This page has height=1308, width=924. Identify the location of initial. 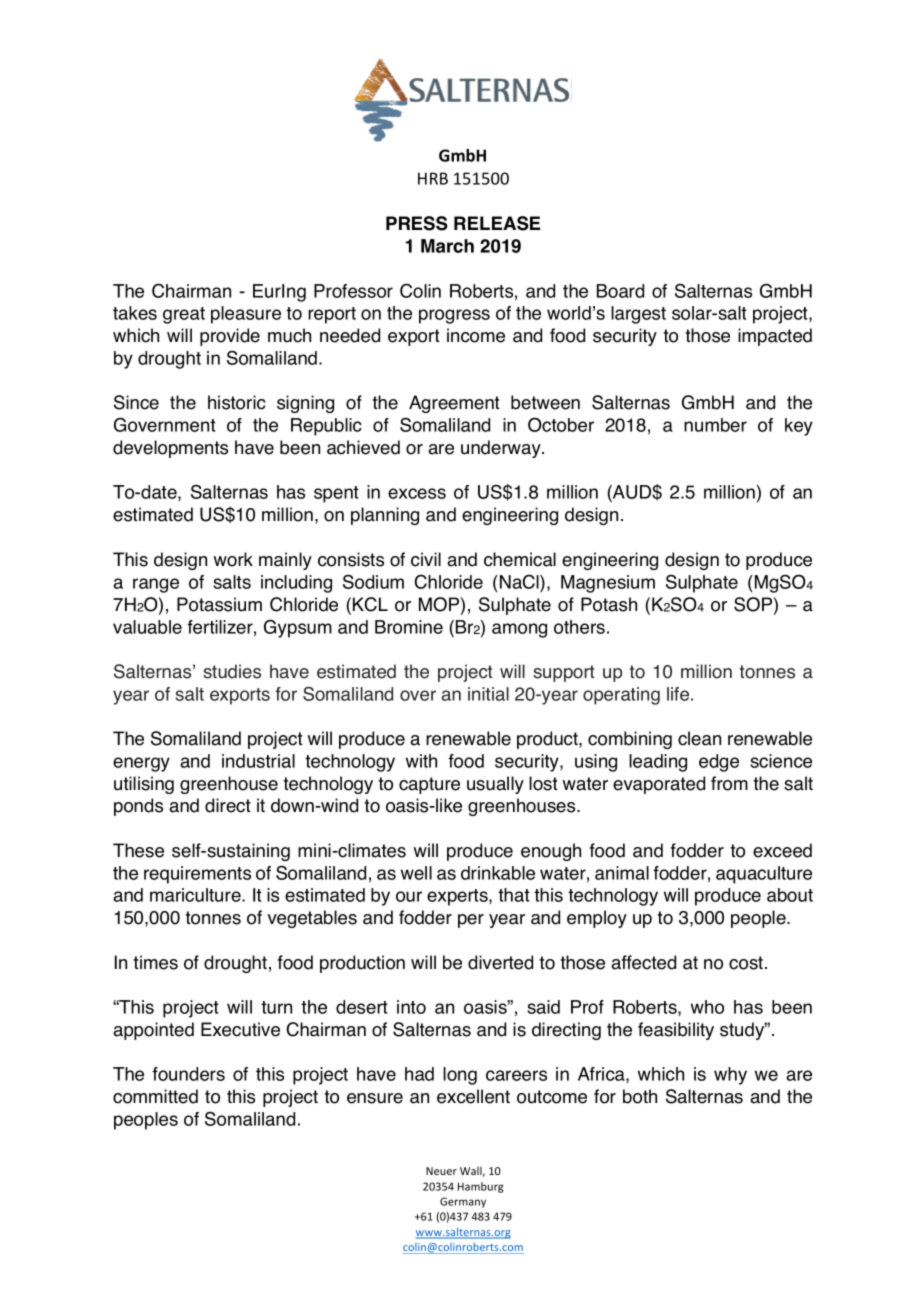
(488, 694).
